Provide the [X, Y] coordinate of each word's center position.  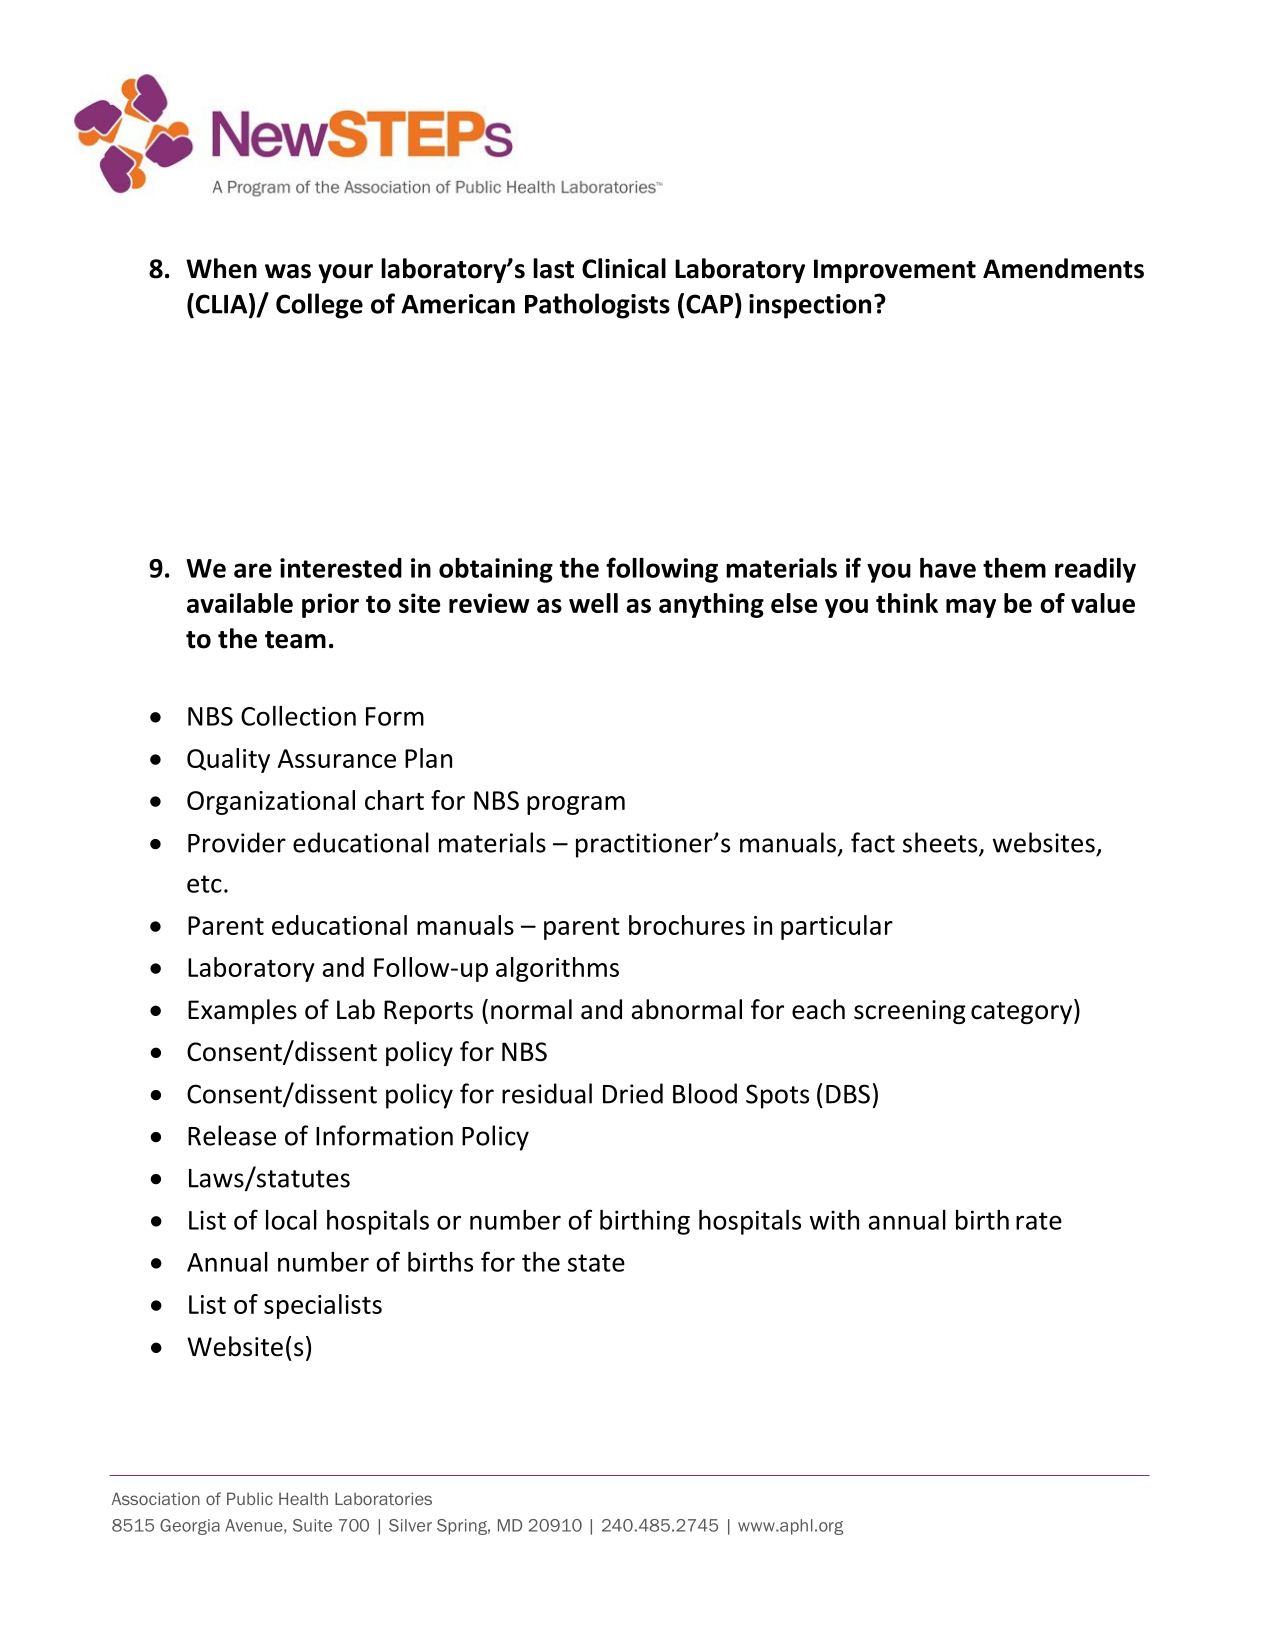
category [1023, 1012]
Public [250, 1498]
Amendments [1063, 268]
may [971, 608]
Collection [298, 715]
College [319, 306]
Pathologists [597, 306]
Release [232, 1135]
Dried [633, 1093]
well [593, 603]
